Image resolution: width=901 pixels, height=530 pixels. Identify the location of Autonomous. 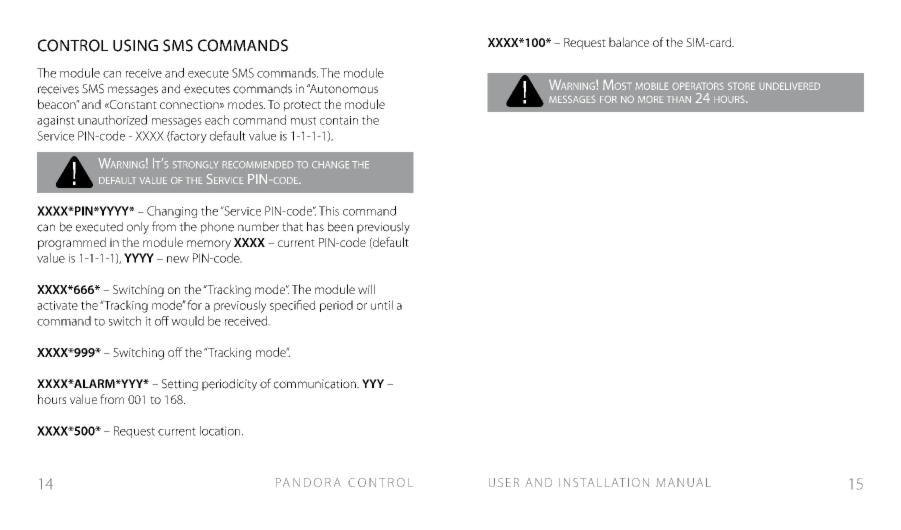
(343, 89).
